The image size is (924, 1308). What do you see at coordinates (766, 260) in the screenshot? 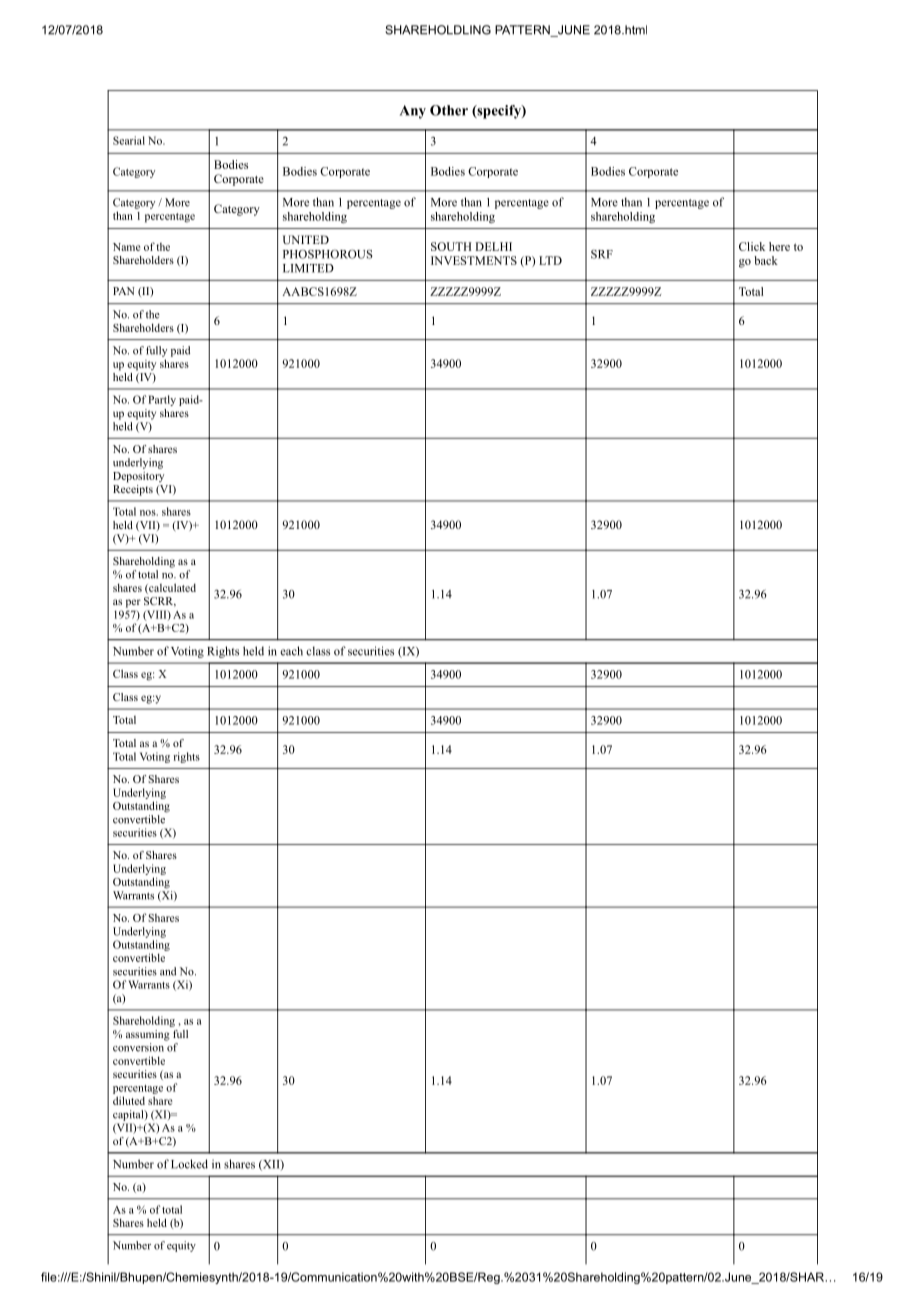
I see `back` at bounding box center [766, 260].
